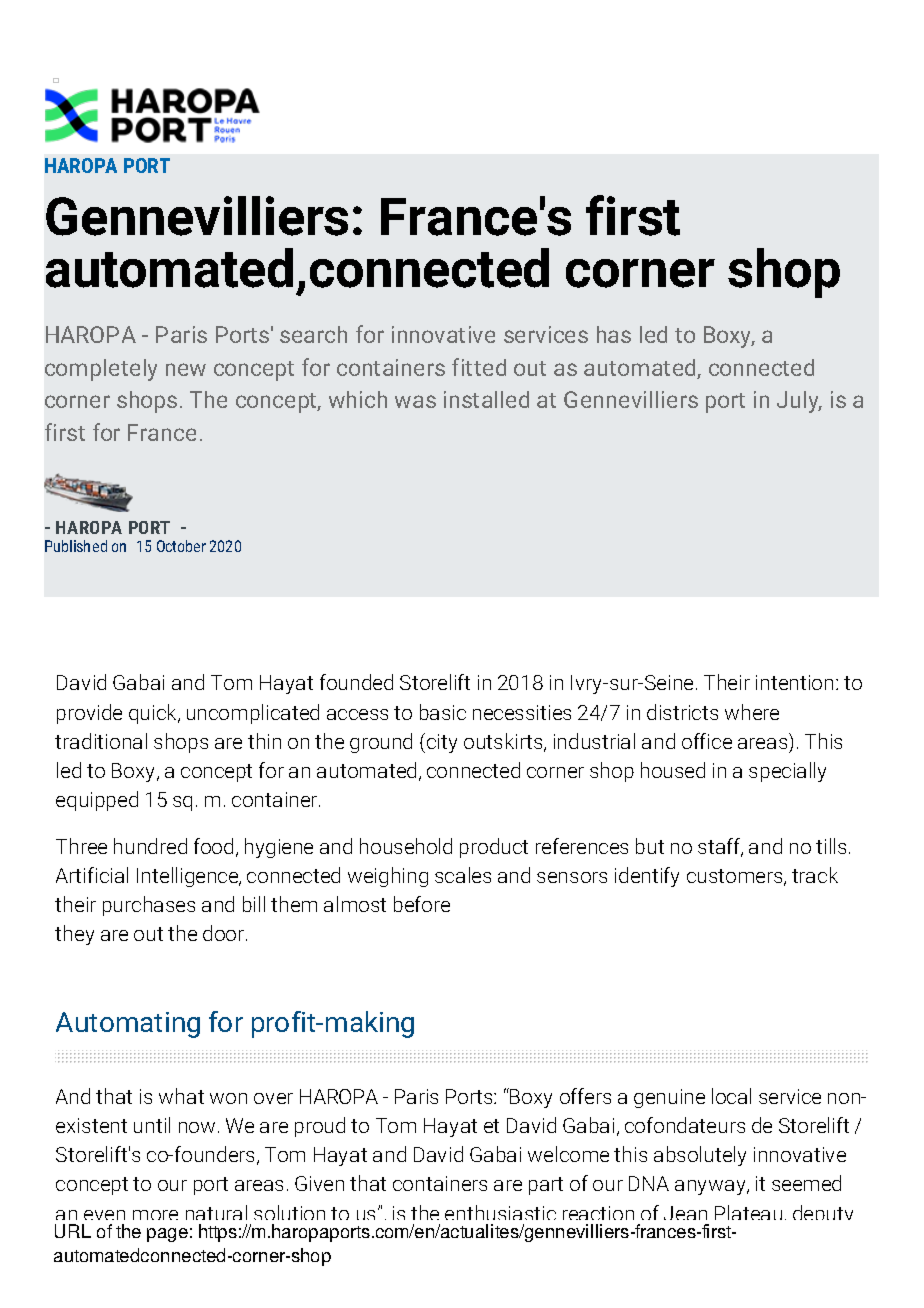 The height and width of the document is (1308, 924). I want to click on before, so click(422, 904).
